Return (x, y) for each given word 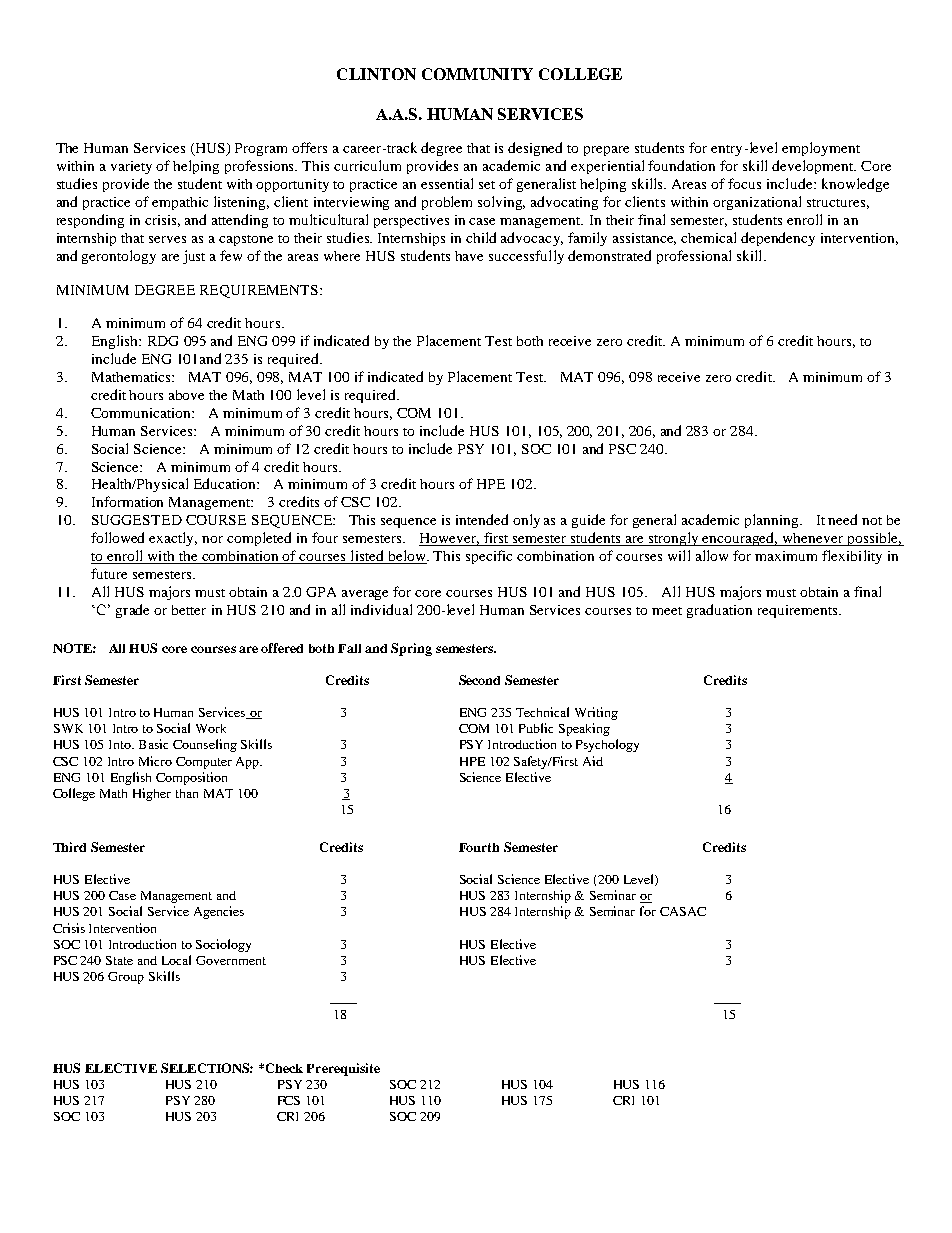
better (189, 610)
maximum (786, 556)
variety (131, 167)
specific (489, 557)
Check (284, 1068)
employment (821, 149)
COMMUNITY (477, 74)
